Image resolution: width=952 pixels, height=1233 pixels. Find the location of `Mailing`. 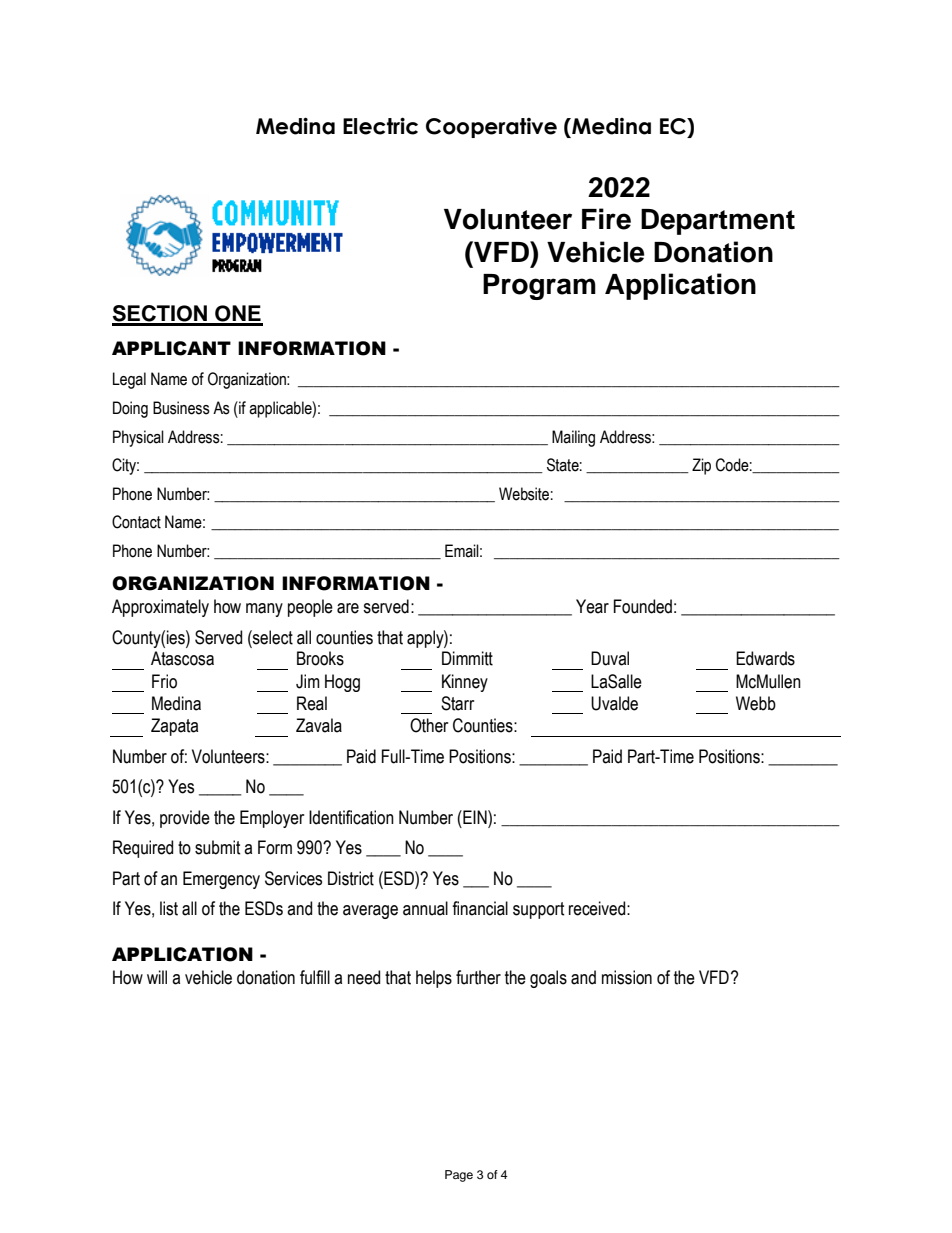

Mailing is located at coordinates (573, 438).
